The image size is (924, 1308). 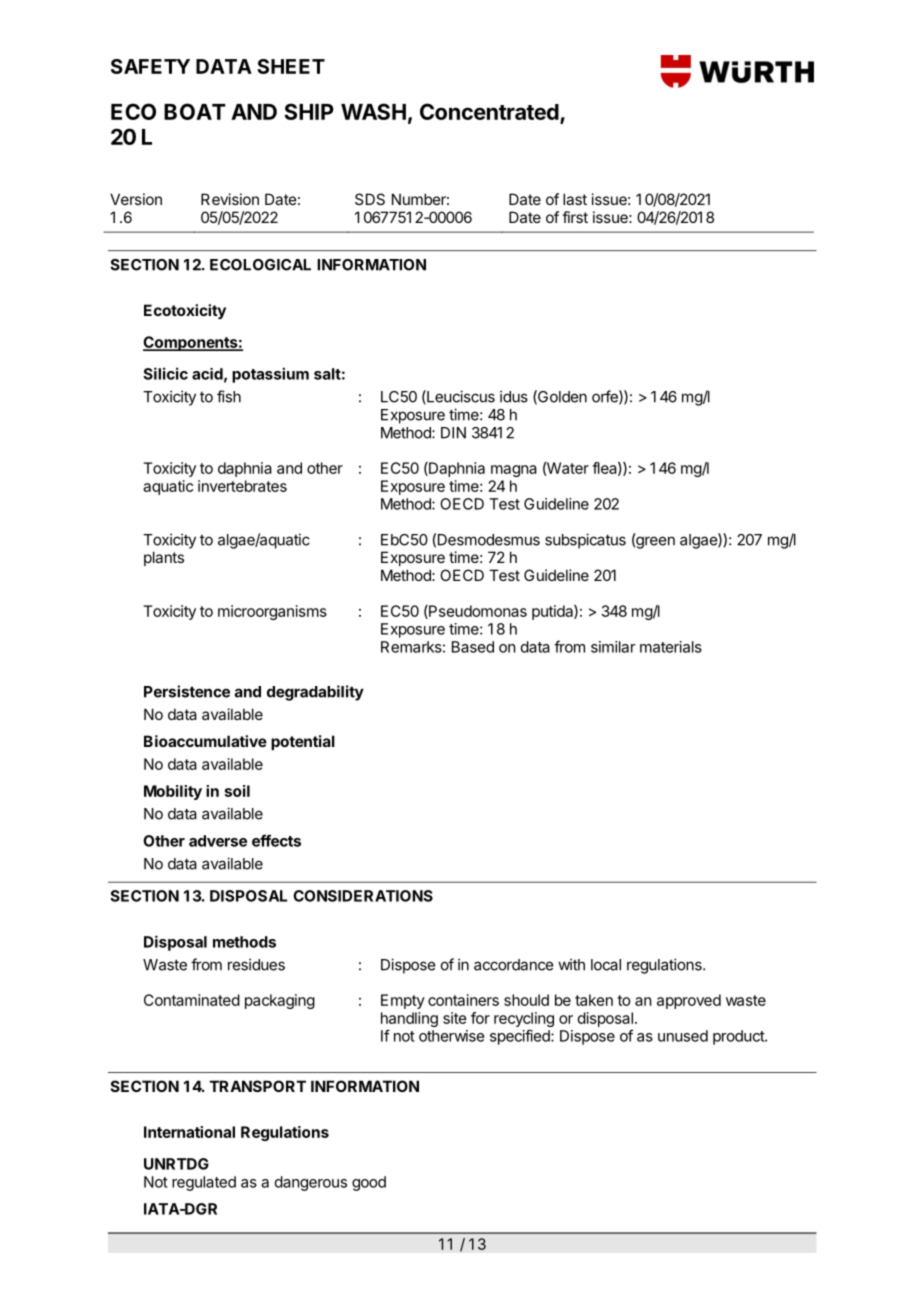 What do you see at coordinates (189, 1132) in the image?
I see `International` at bounding box center [189, 1132].
